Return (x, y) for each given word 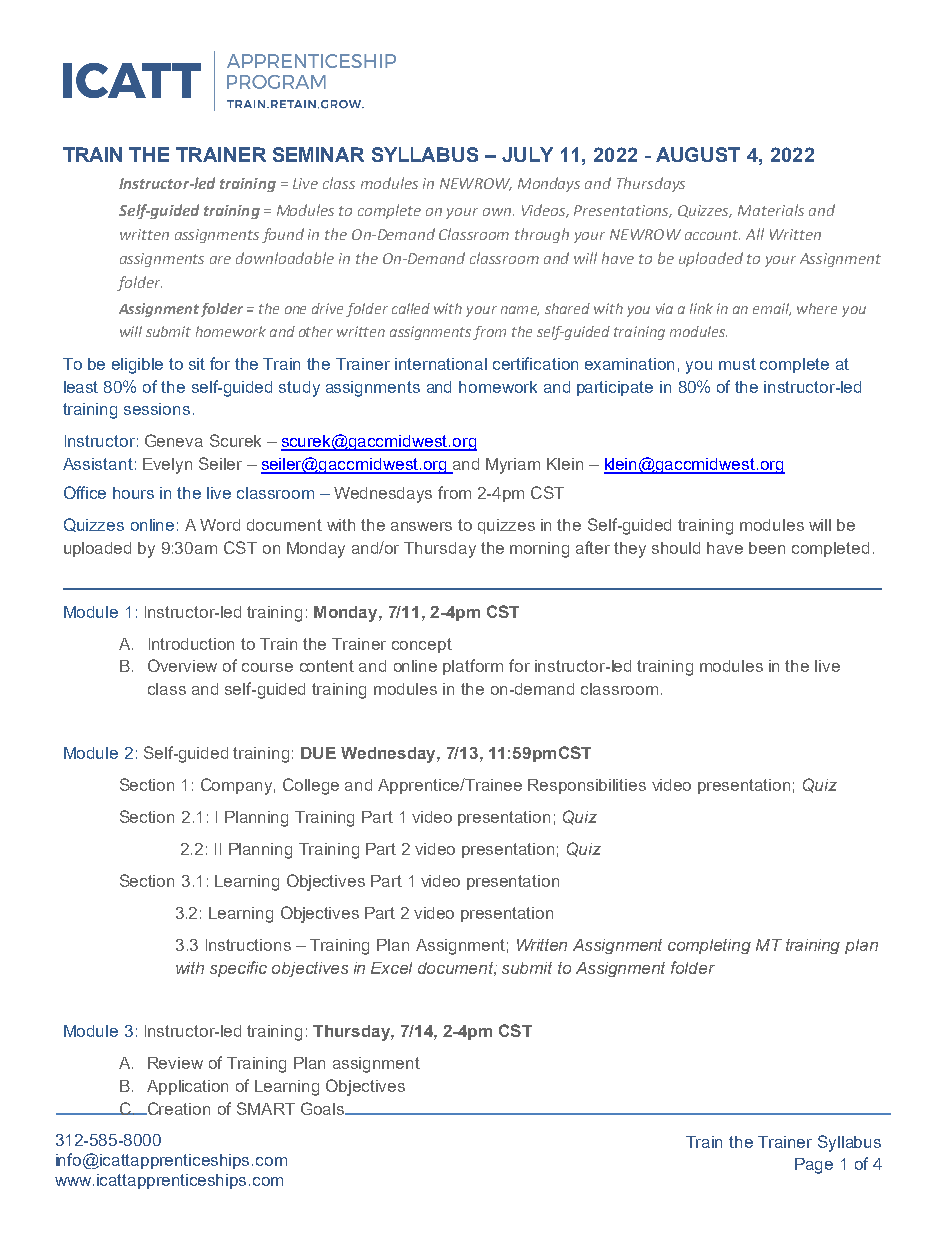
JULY (527, 154)
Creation (177, 1108)
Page (814, 1166)
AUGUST (698, 154)
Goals (324, 1108)
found (283, 235)
